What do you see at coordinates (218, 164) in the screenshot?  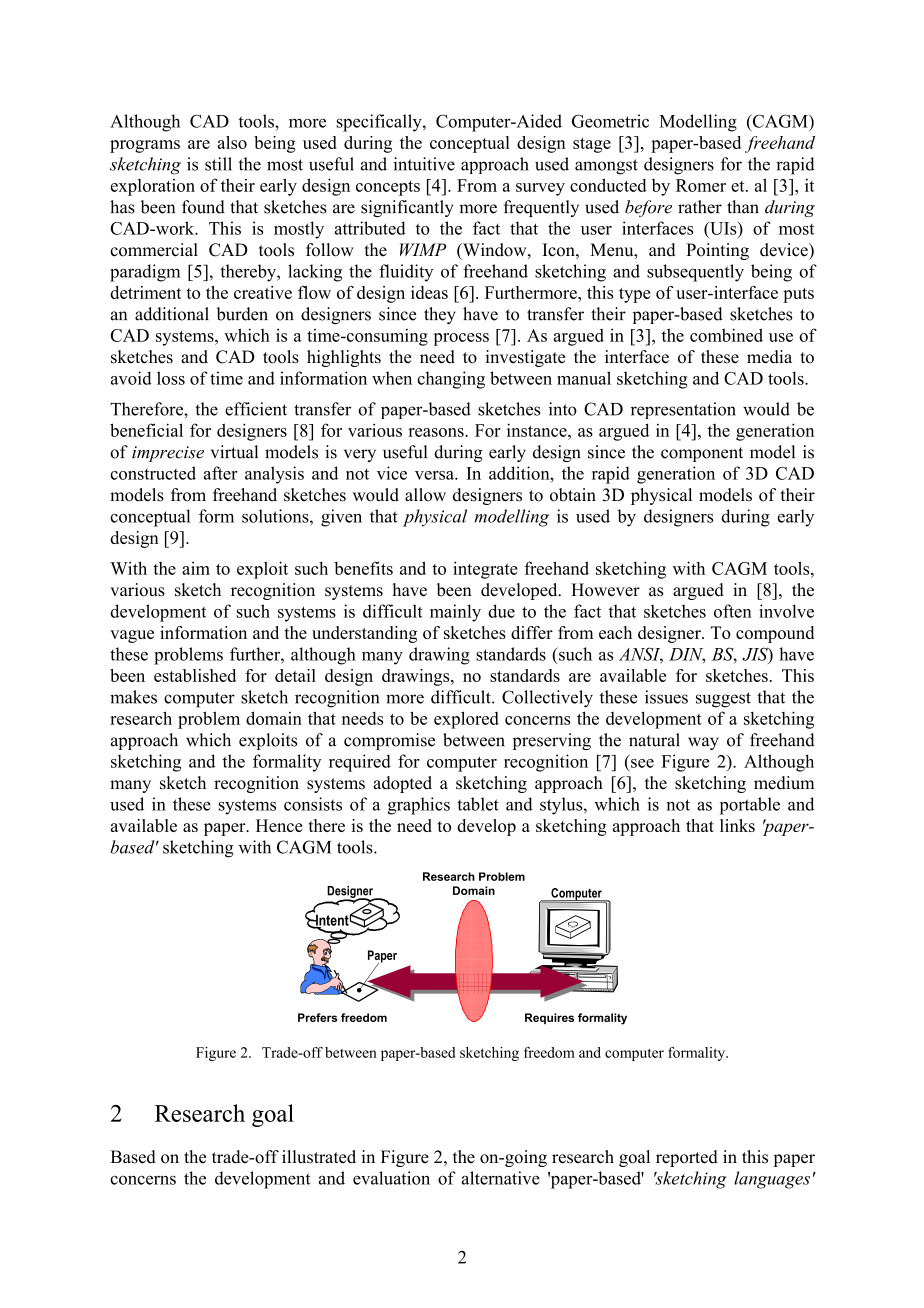 I see `still` at bounding box center [218, 164].
